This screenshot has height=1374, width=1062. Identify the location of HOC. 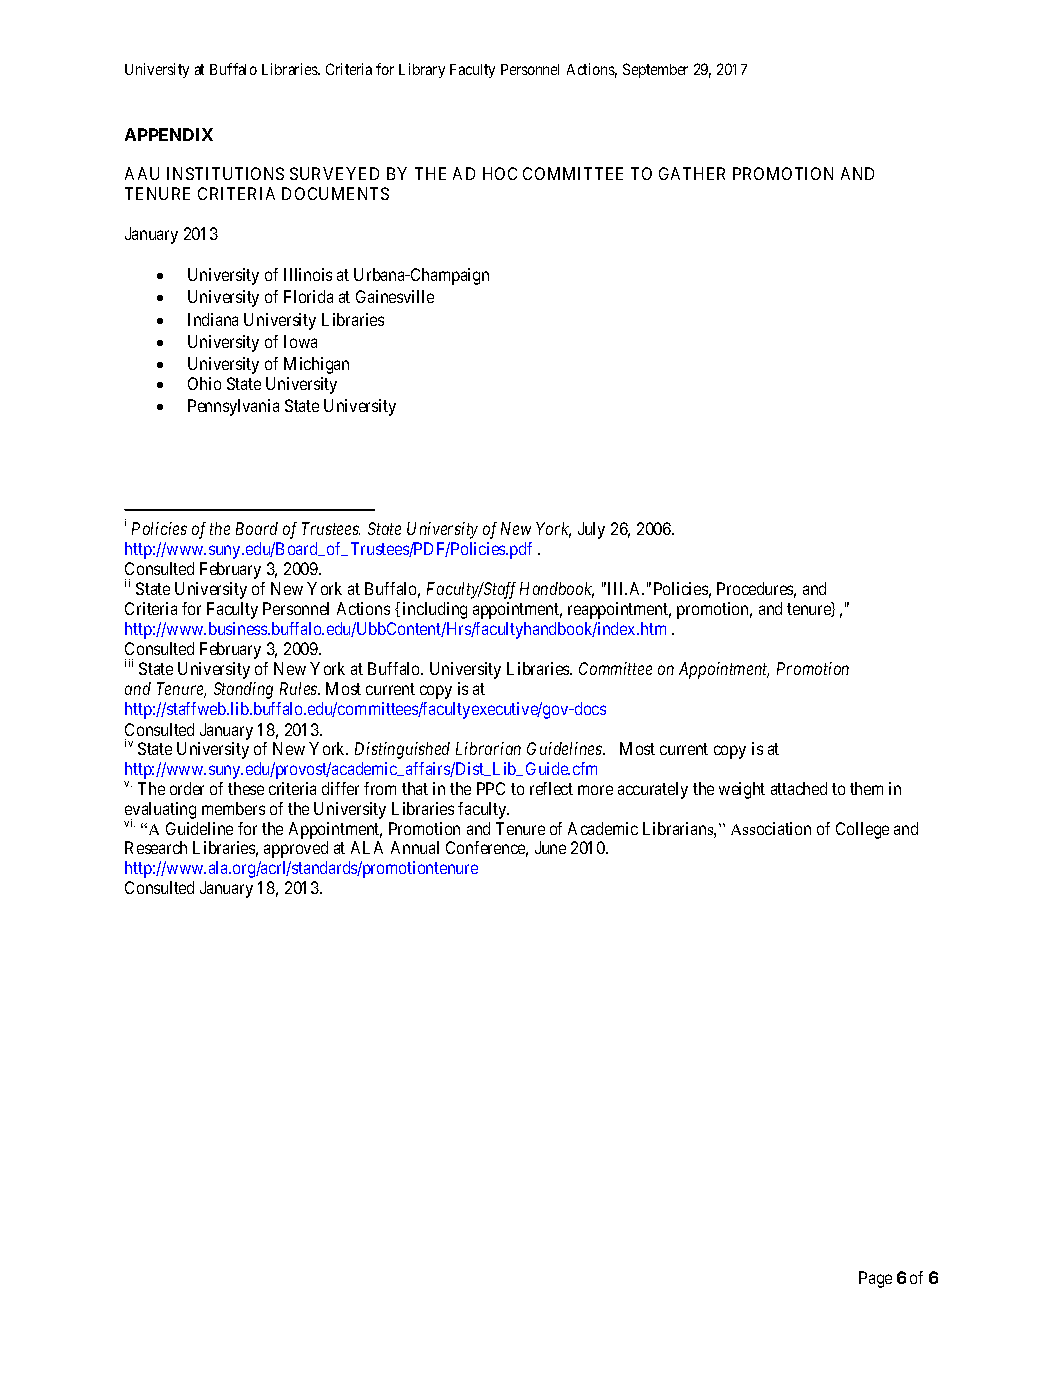
(500, 173).
